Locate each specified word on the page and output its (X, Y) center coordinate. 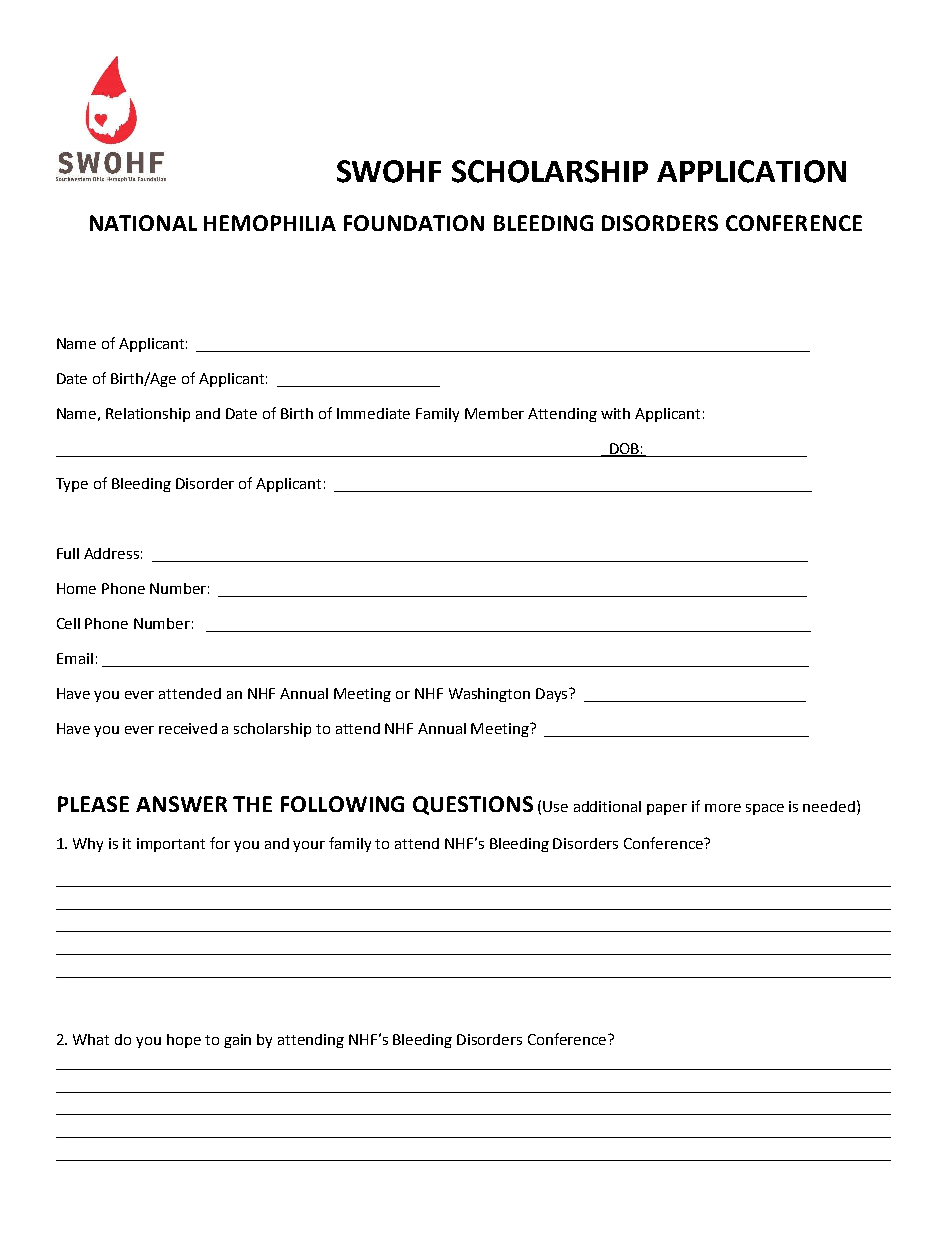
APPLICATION (751, 171)
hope (184, 1041)
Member (494, 413)
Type (72, 485)
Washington (489, 695)
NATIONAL (143, 223)
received (188, 728)
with (615, 413)
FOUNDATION (414, 223)
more (723, 808)
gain (237, 1041)
